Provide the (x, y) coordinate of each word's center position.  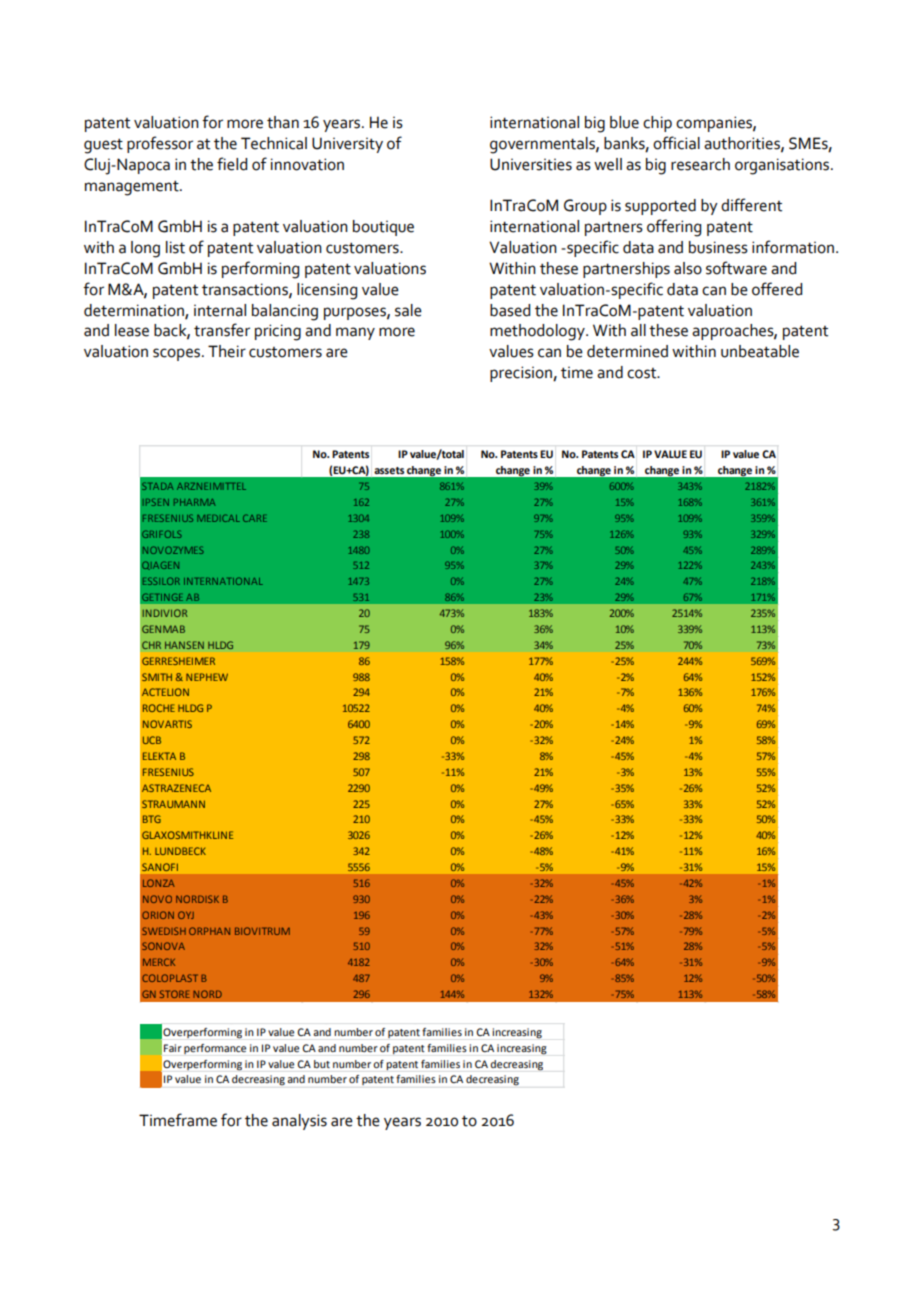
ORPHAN (209, 931)
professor (160, 144)
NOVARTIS (167, 724)
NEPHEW (207, 677)
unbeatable (760, 351)
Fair (173, 1048)
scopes (178, 354)
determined (627, 351)
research (700, 164)
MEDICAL (218, 518)
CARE (255, 518)
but (322, 1064)
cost (643, 373)
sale (408, 310)
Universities (531, 164)
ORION (158, 915)
